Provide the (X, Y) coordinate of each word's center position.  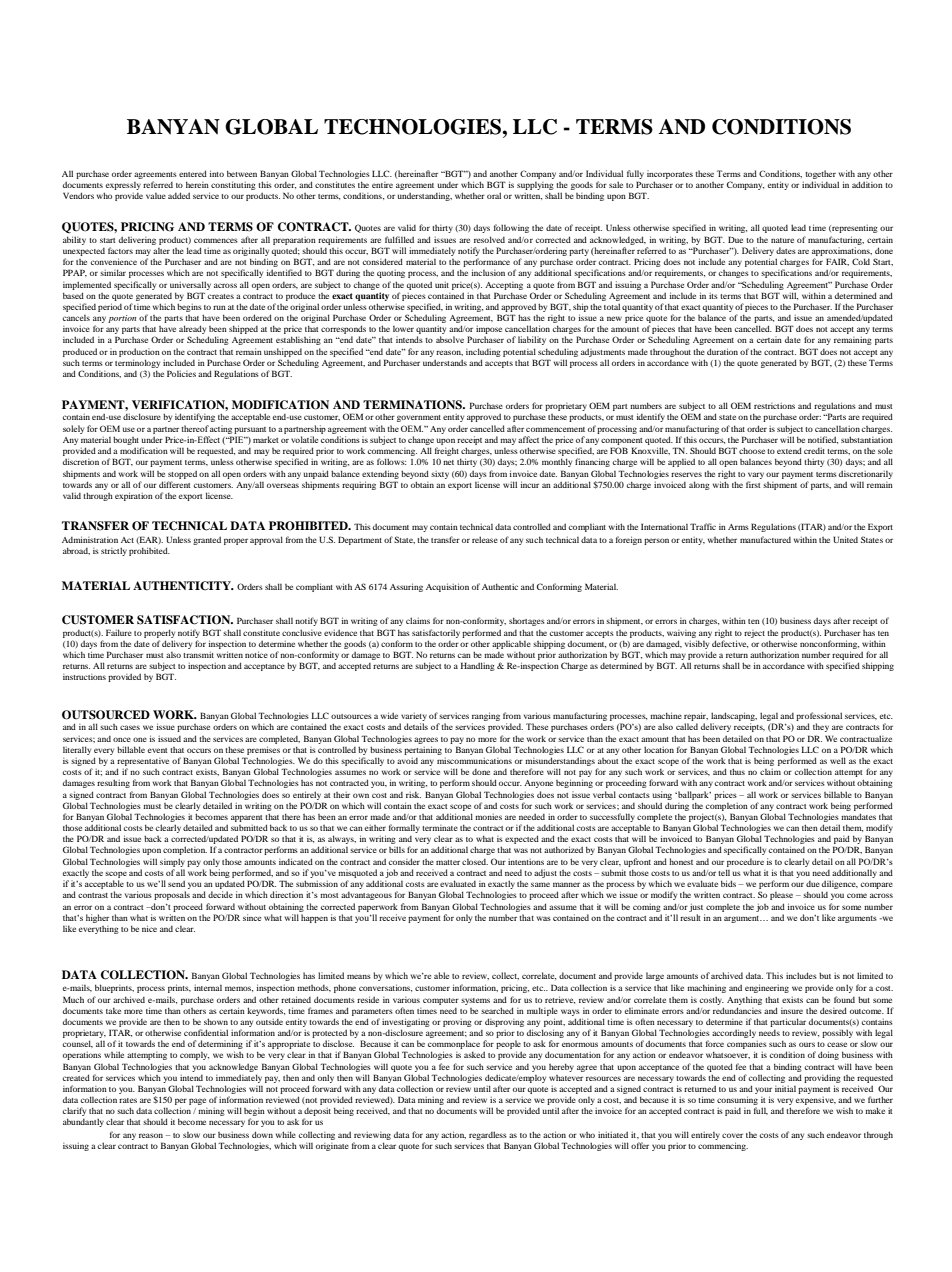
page (197, 1101)
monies (488, 817)
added (179, 195)
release (485, 539)
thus (737, 771)
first (753, 484)
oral (494, 195)
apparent (247, 818)
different (175, 484)
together (820, 174)
